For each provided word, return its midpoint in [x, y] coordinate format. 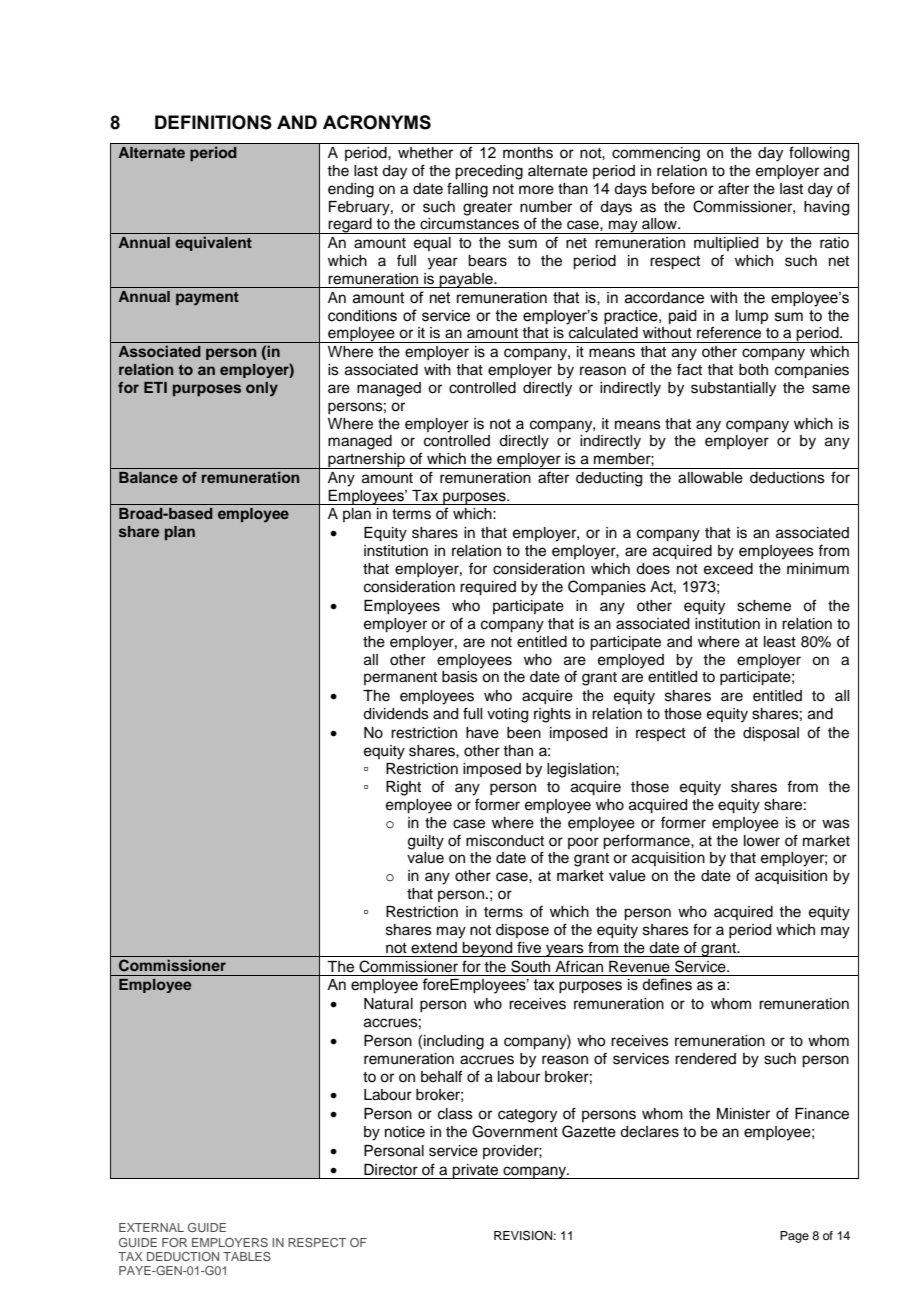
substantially [733, 389]
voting [507, 715]
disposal [771, 734]
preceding [489, 172]
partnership [366, 461]
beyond [488, 949]
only [262, 389]
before [673, 188]
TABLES [247, 1256]
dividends [396, 714]
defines [667, 984]
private [476, 1171]
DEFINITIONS [213, 122]
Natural [388, 1004]
